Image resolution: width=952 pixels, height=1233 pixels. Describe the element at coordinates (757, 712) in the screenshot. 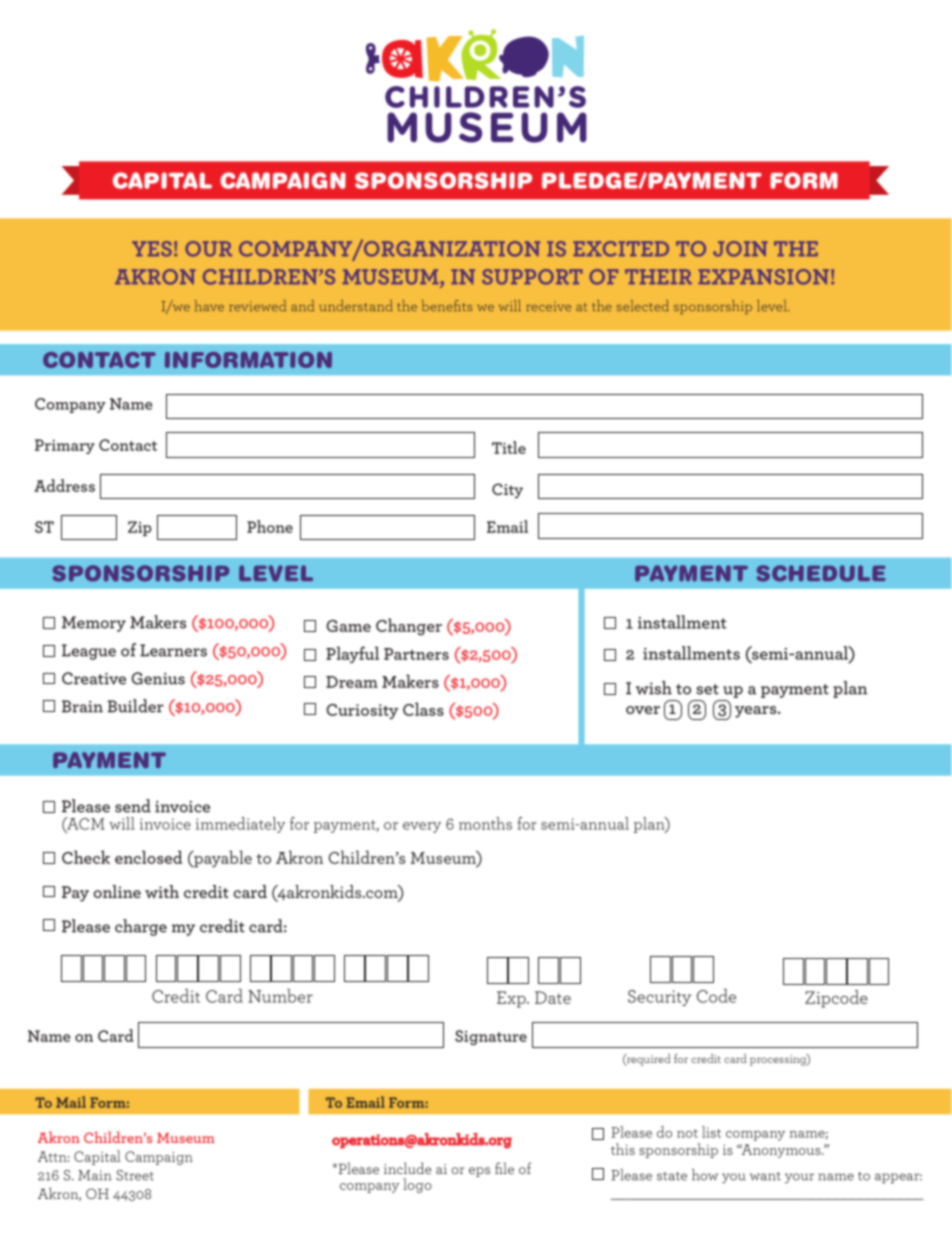

I see `years` at that location.
